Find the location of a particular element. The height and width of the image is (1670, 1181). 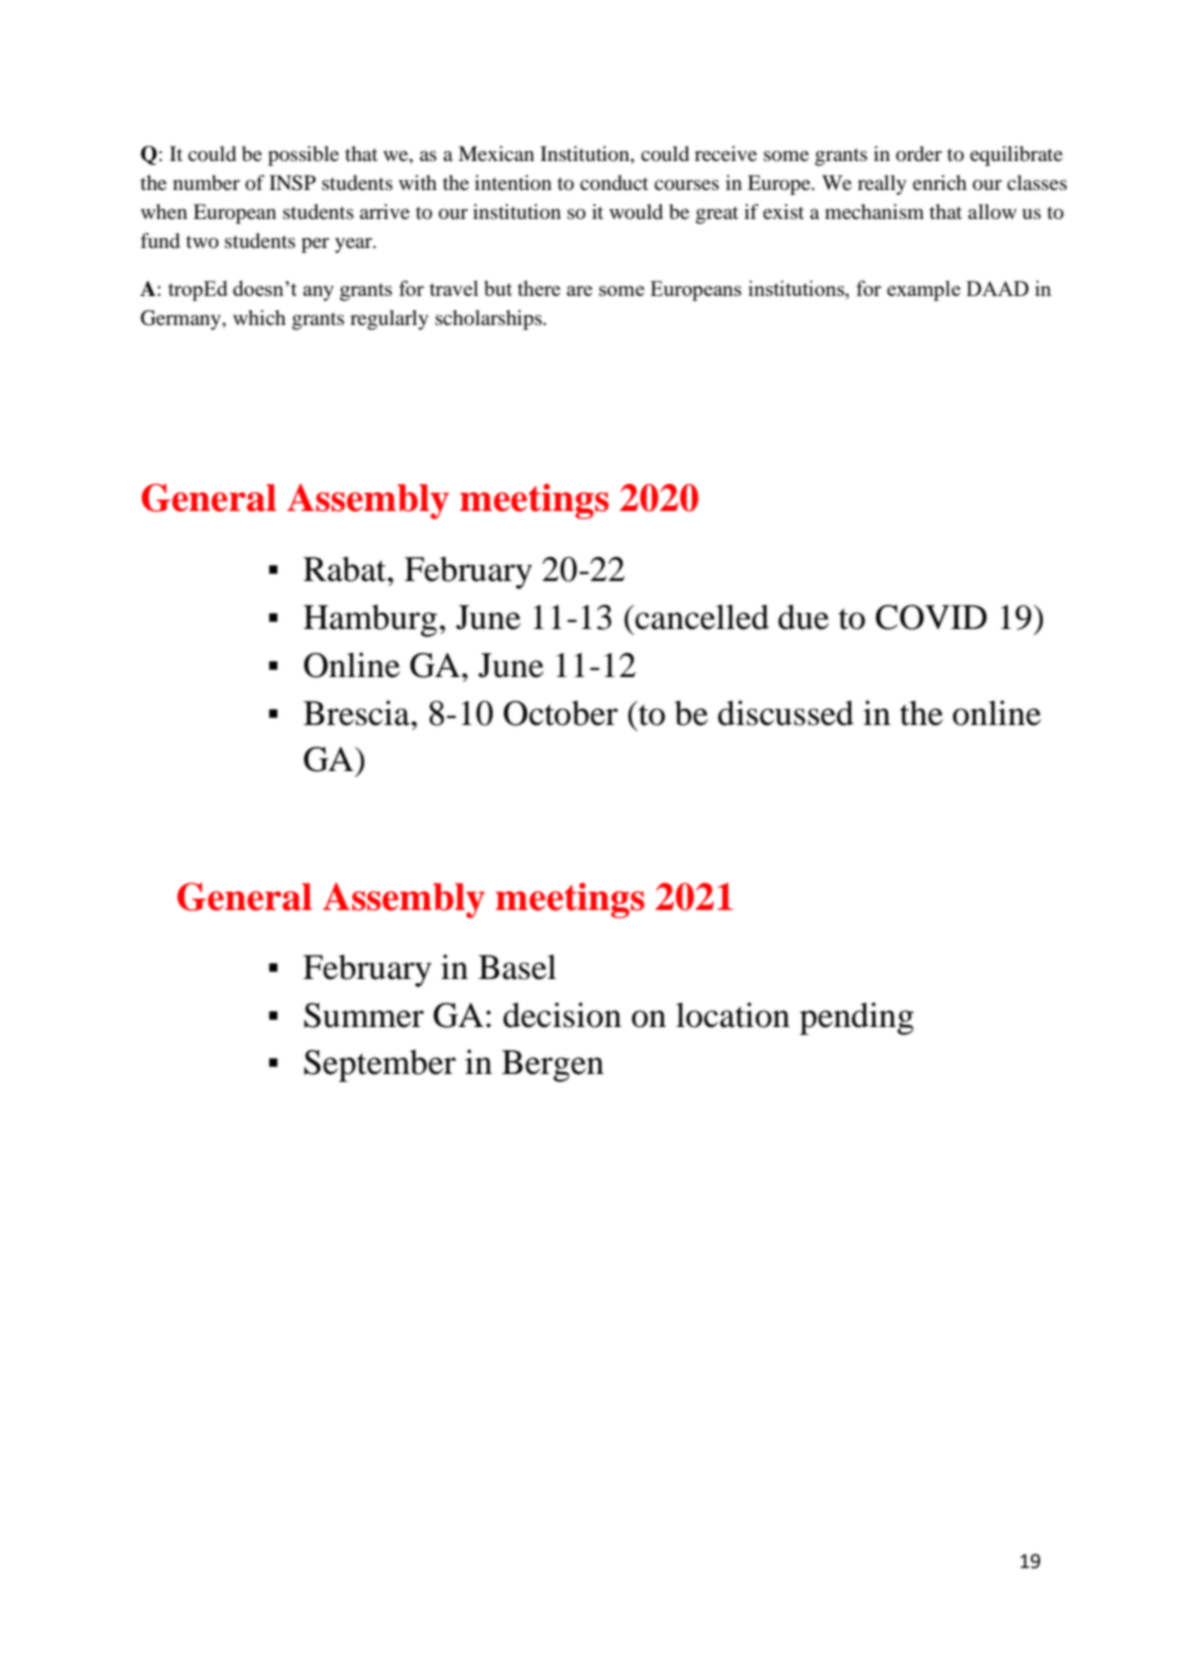

pending is located at coordinates (857, 1018).
